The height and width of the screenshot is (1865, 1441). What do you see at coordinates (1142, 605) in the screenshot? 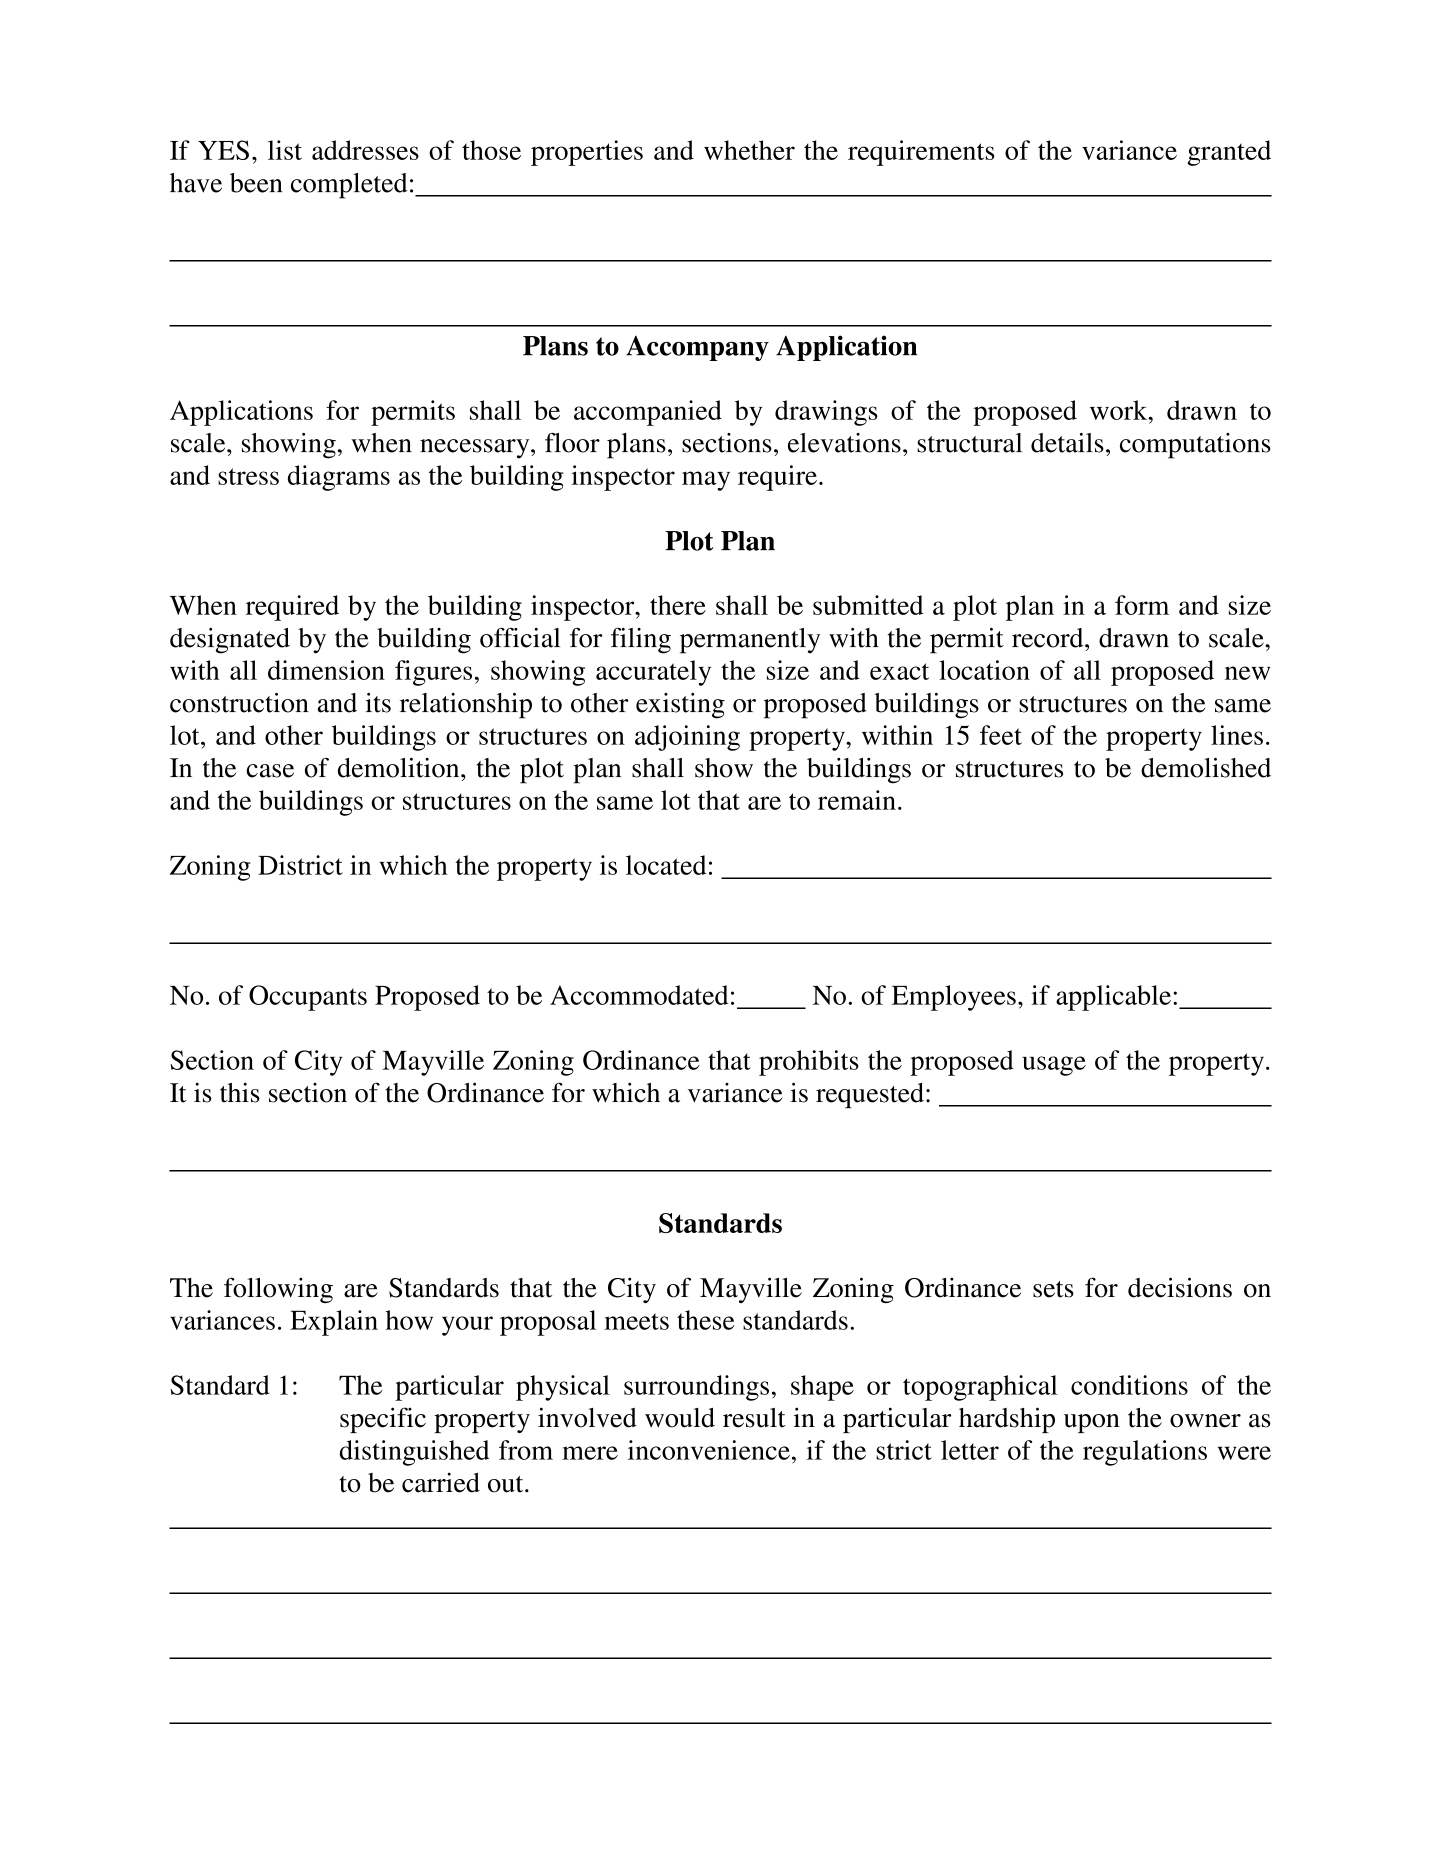
I see `form` at bounding box center [1142, 605].
